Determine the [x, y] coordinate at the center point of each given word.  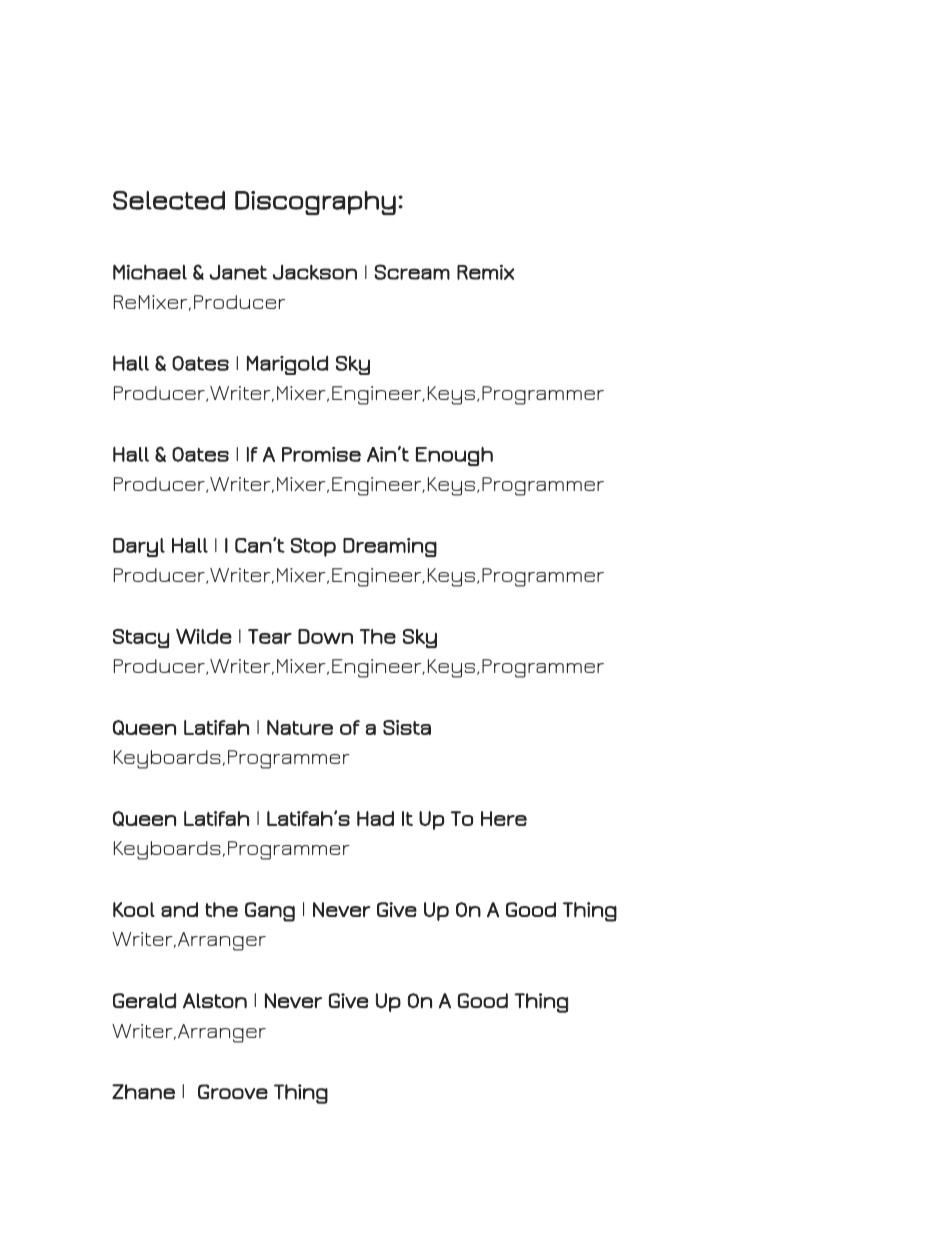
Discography [315, 203]
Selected [169, 200]
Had [375, 818]
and [179, 910]
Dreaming [390, 547]
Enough [454, 456]
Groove [233, 1092]
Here [504, 818]
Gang [270, 912]
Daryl [139, 547]
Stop [313, 547]
